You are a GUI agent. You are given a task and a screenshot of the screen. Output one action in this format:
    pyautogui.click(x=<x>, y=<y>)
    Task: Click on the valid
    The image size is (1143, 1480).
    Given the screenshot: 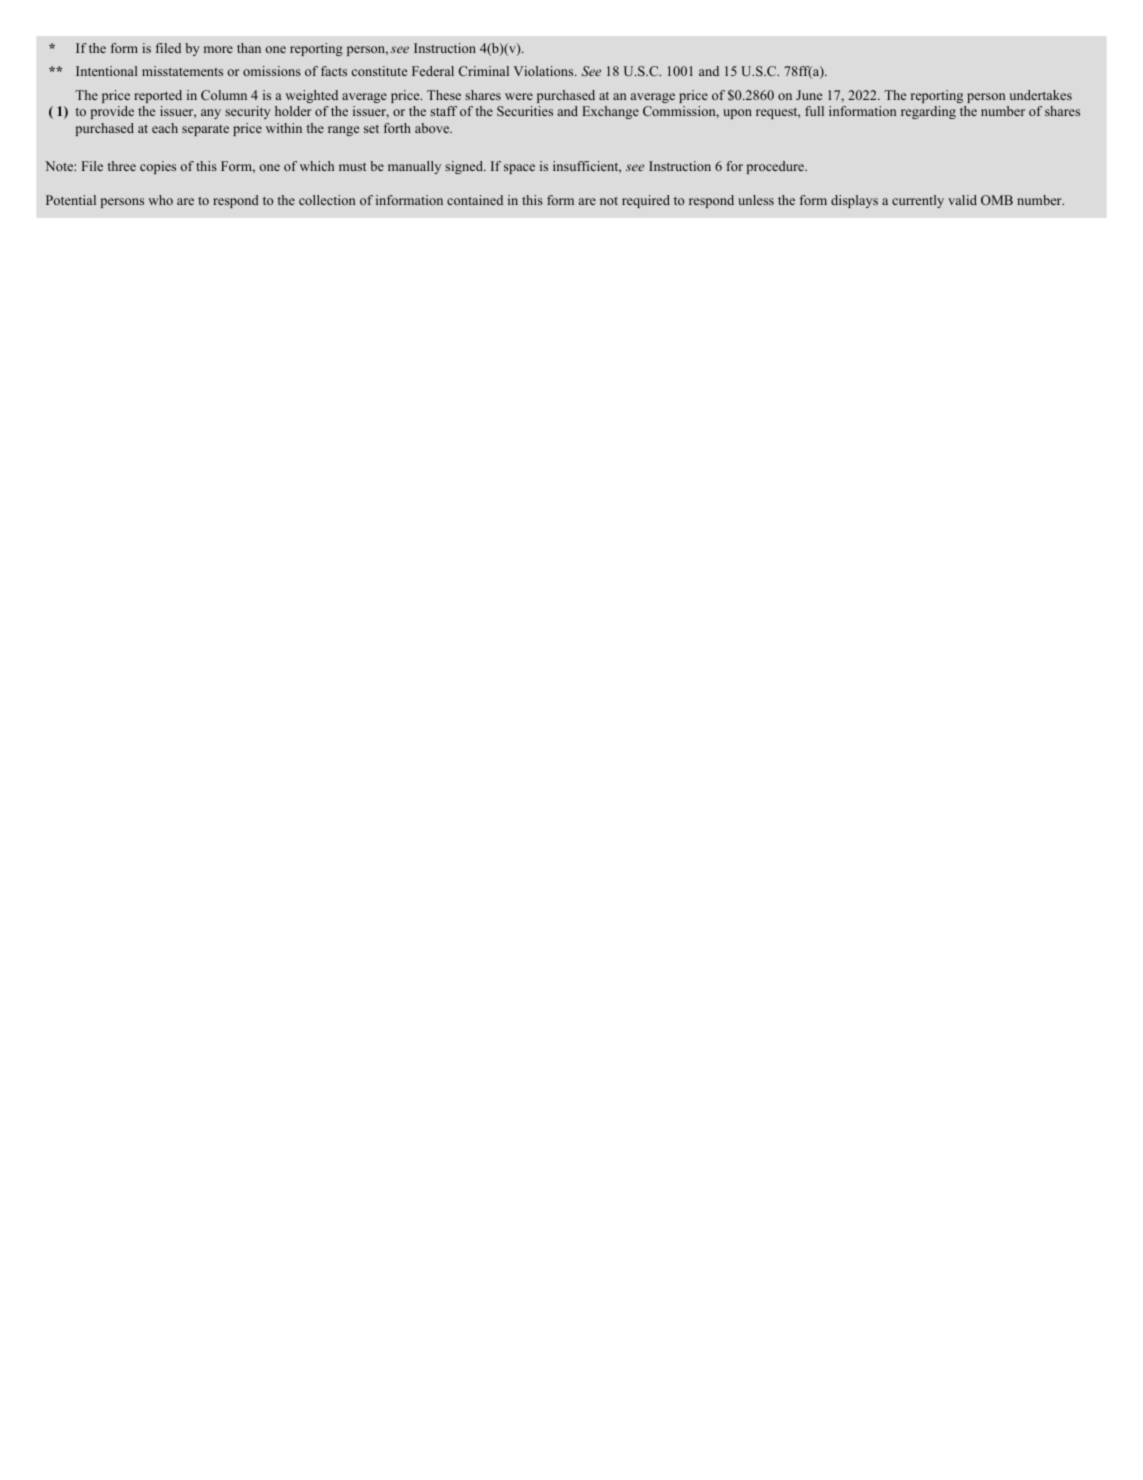 What is the action you would take?
    pyautogui.click(x=962, y=200)
